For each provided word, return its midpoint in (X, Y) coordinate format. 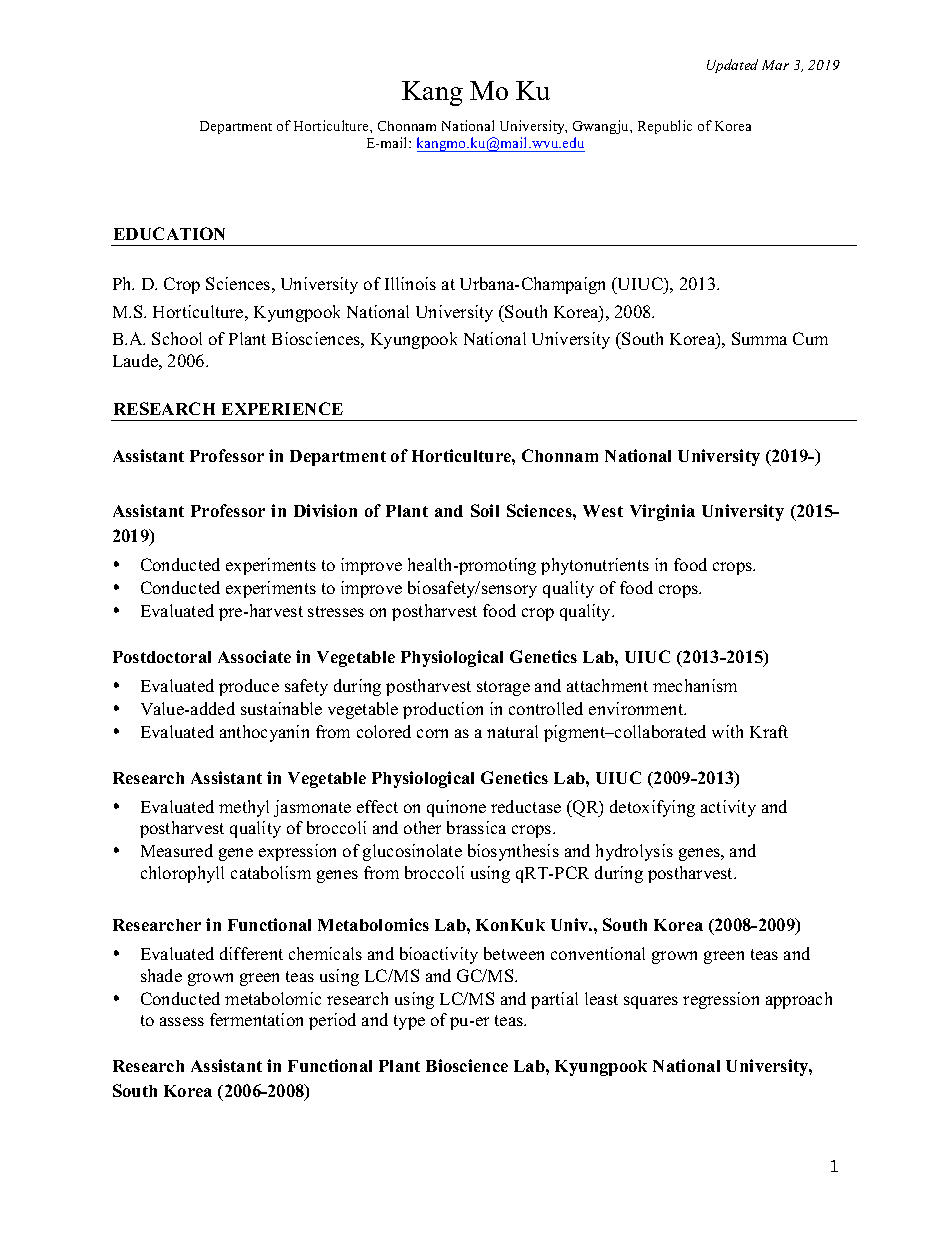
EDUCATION (169, 233)
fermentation (256, 1019)
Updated (732, 66)
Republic (665, 127)
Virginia (662, 512)
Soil (485, 510)
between (514, 953)
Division (325, 510)
